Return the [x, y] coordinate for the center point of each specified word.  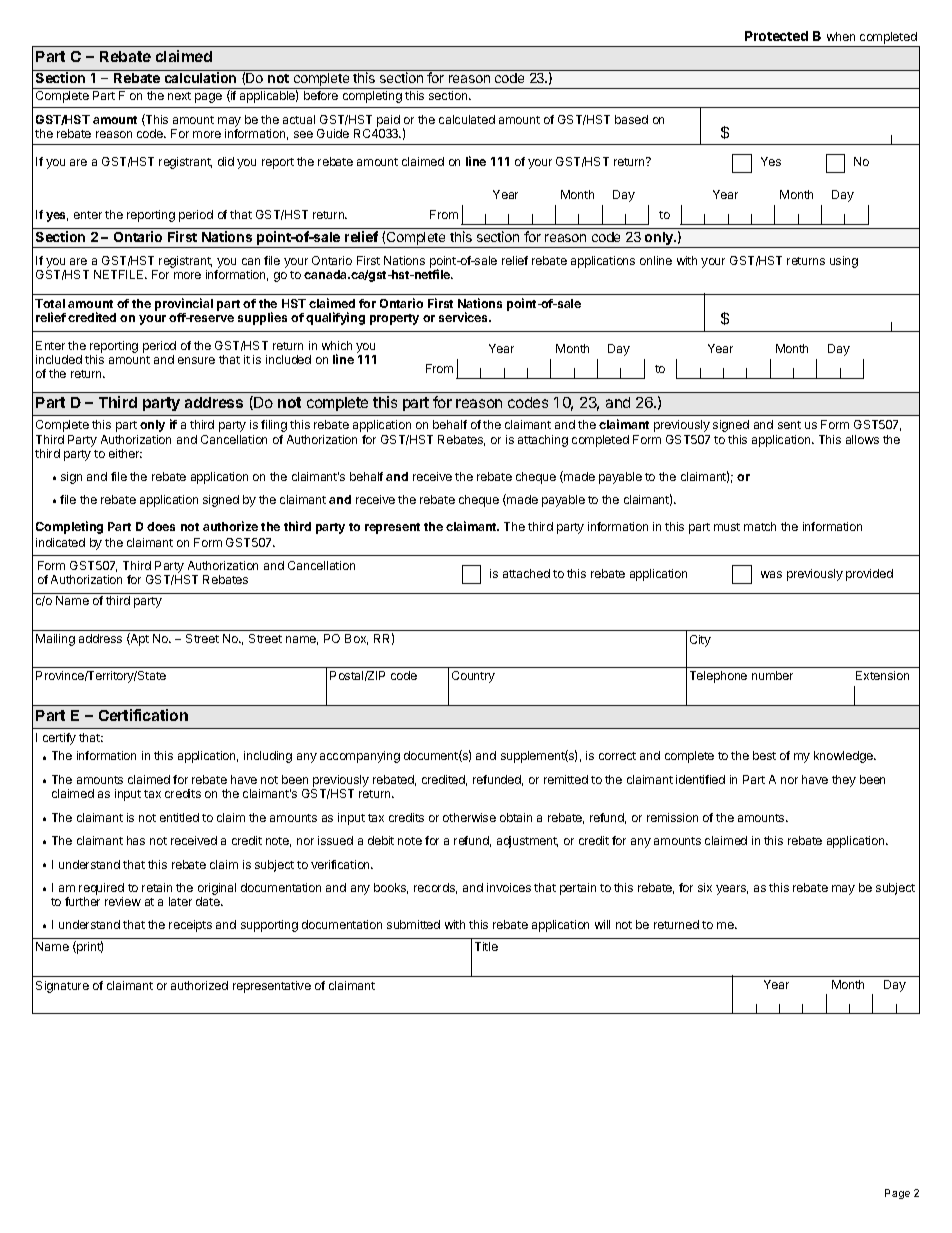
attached [526, 573]
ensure [196, 360]
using [844, 262]
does [161, 526]
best [764, 755]
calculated [467, 119]
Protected [776, 36]
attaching [543, 441]
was [771, 574]
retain [157, 887]
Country [473, 677]
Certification [143, 715]
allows [862, 439]
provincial [184, 306]
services [465, 317]
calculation [200, 77]
